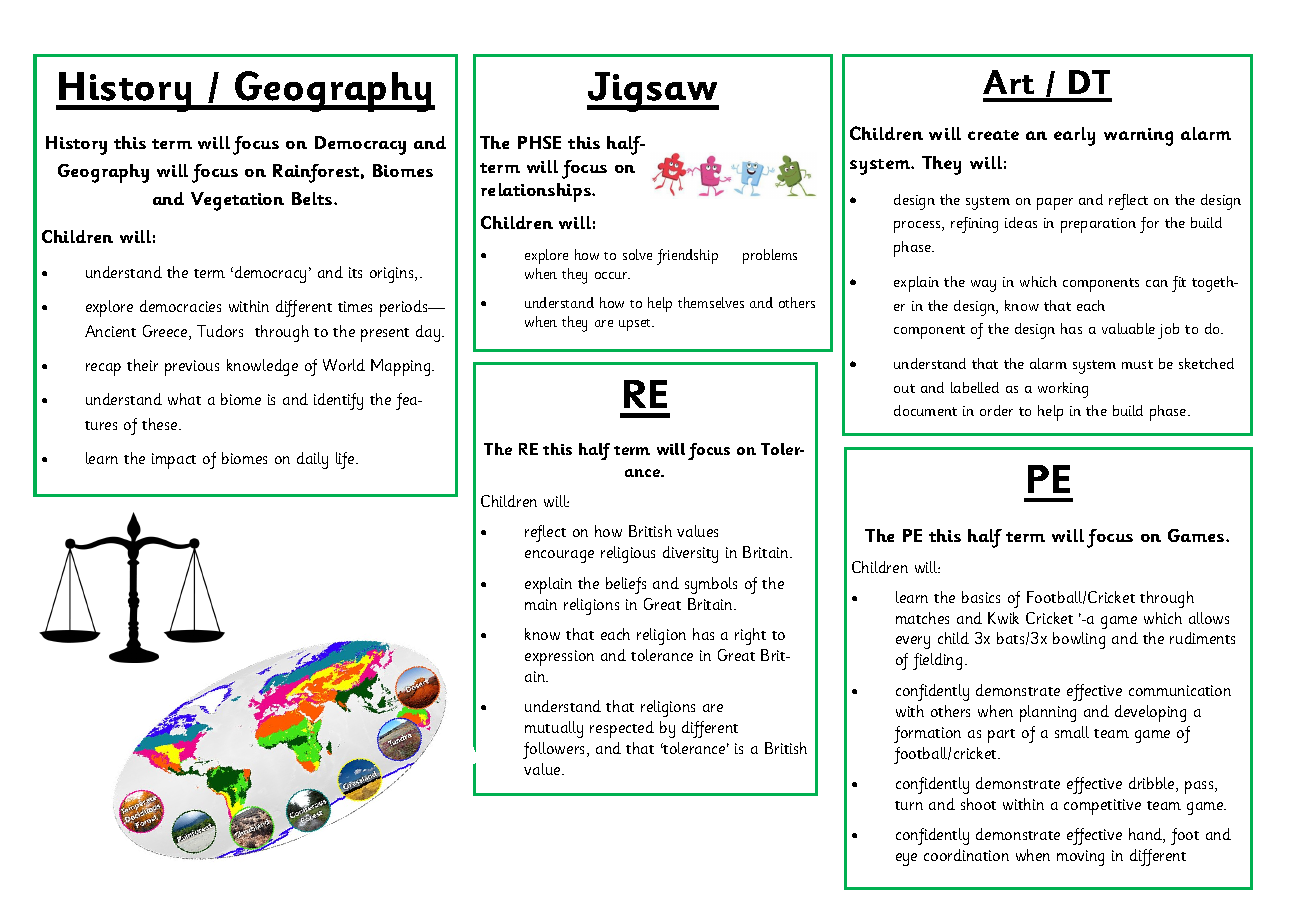 The width and height of the screenshot is (1308, 924). Describe the element at coordinates (237, 201) in the screenshot. I see `Vegetation` at that location.
